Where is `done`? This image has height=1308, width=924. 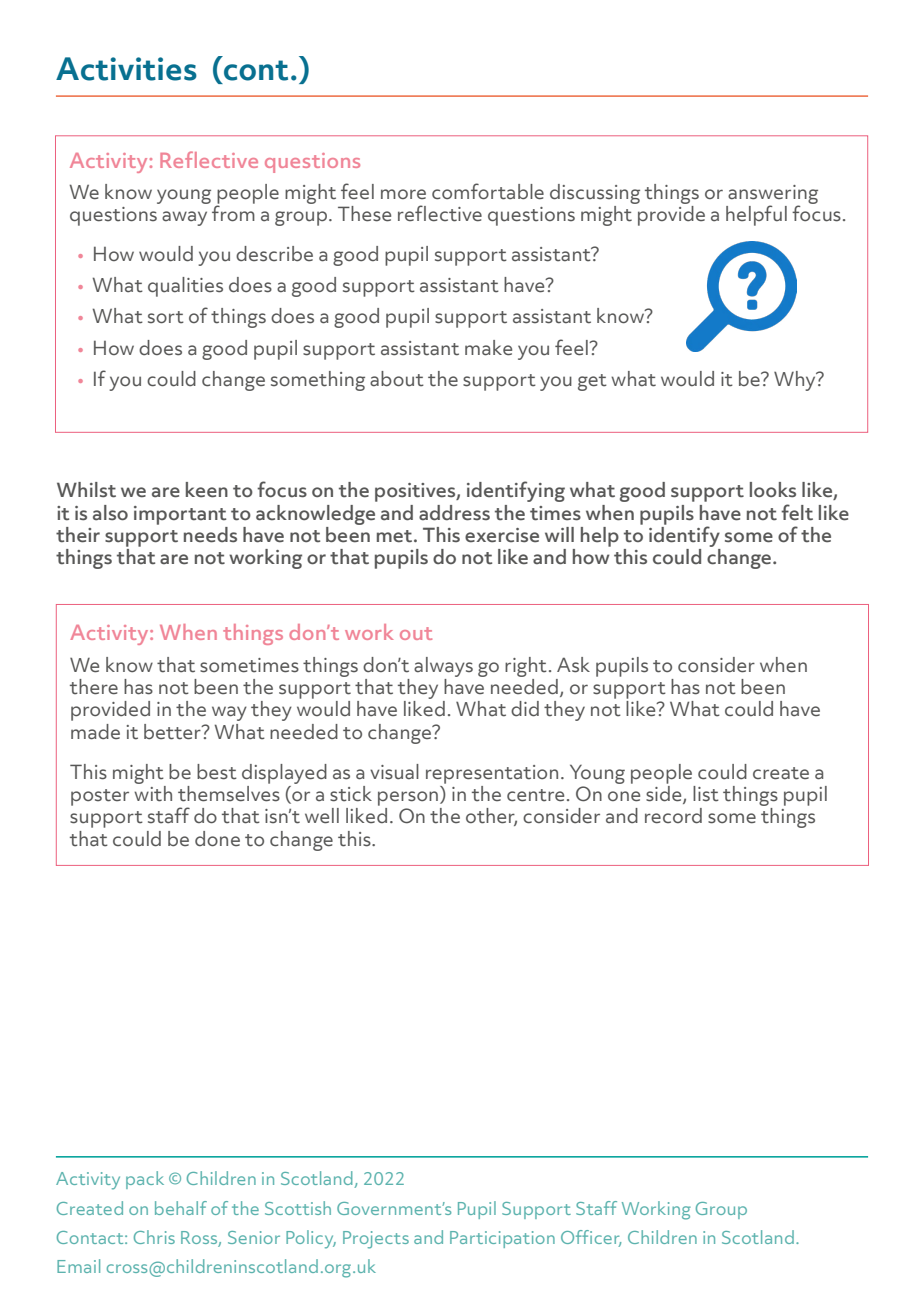
done is located at coordinates (217, 839).
